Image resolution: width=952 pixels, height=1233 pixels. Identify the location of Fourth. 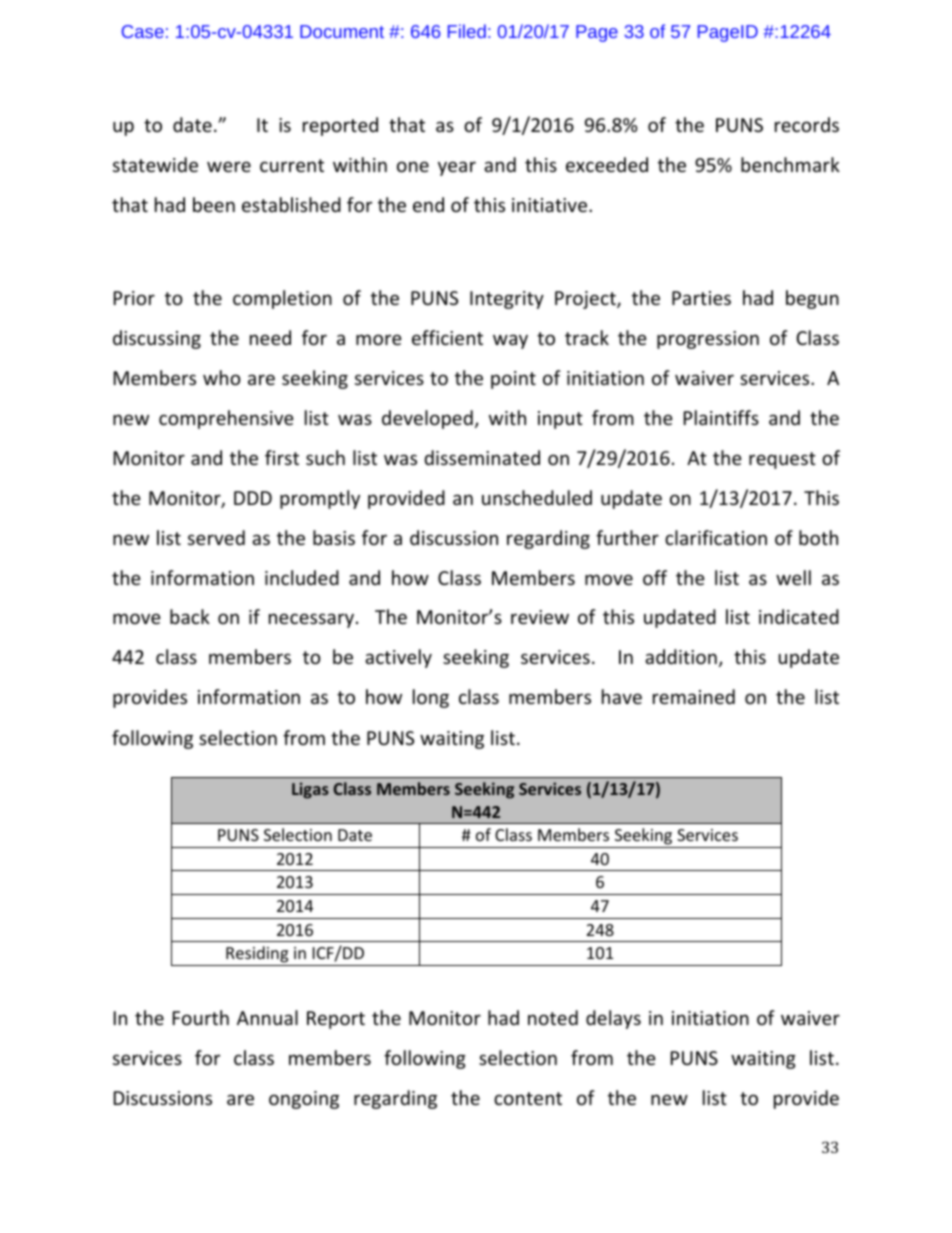
(201, 1017).
